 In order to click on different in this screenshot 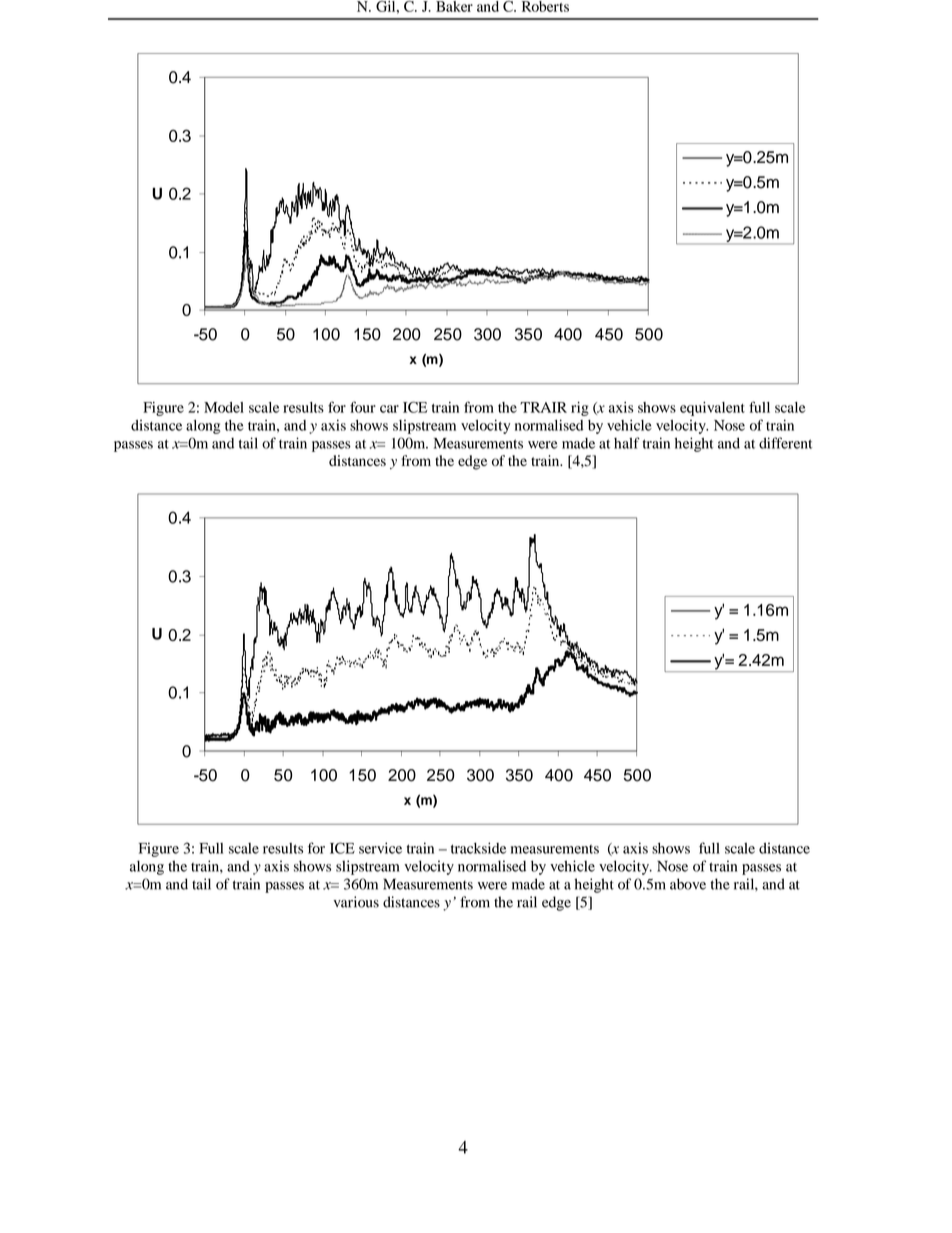, I will do `click(785, 443)`.
